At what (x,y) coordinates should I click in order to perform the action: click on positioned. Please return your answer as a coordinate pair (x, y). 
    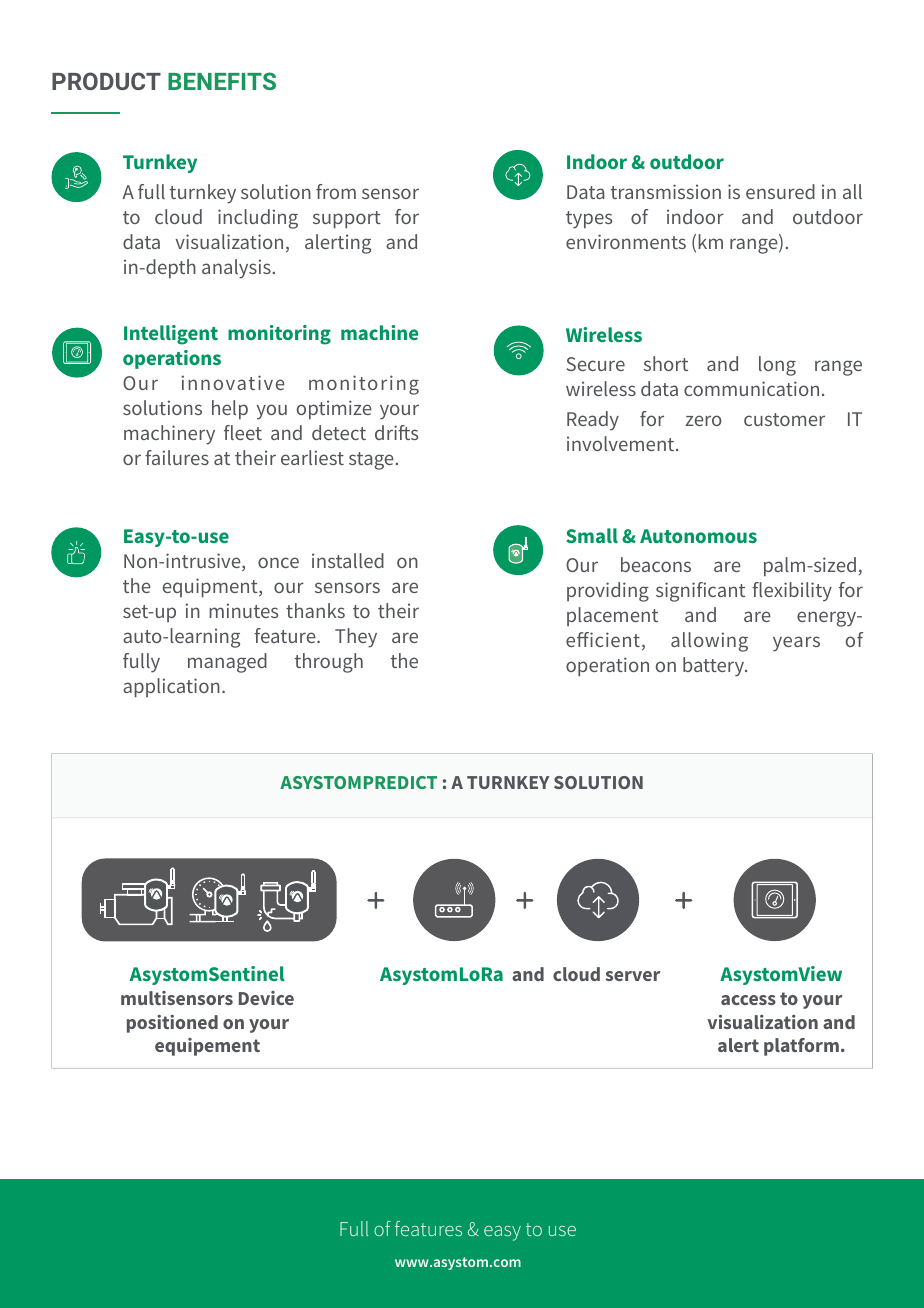
    Looking at the image, I should click on (172, 1024).
